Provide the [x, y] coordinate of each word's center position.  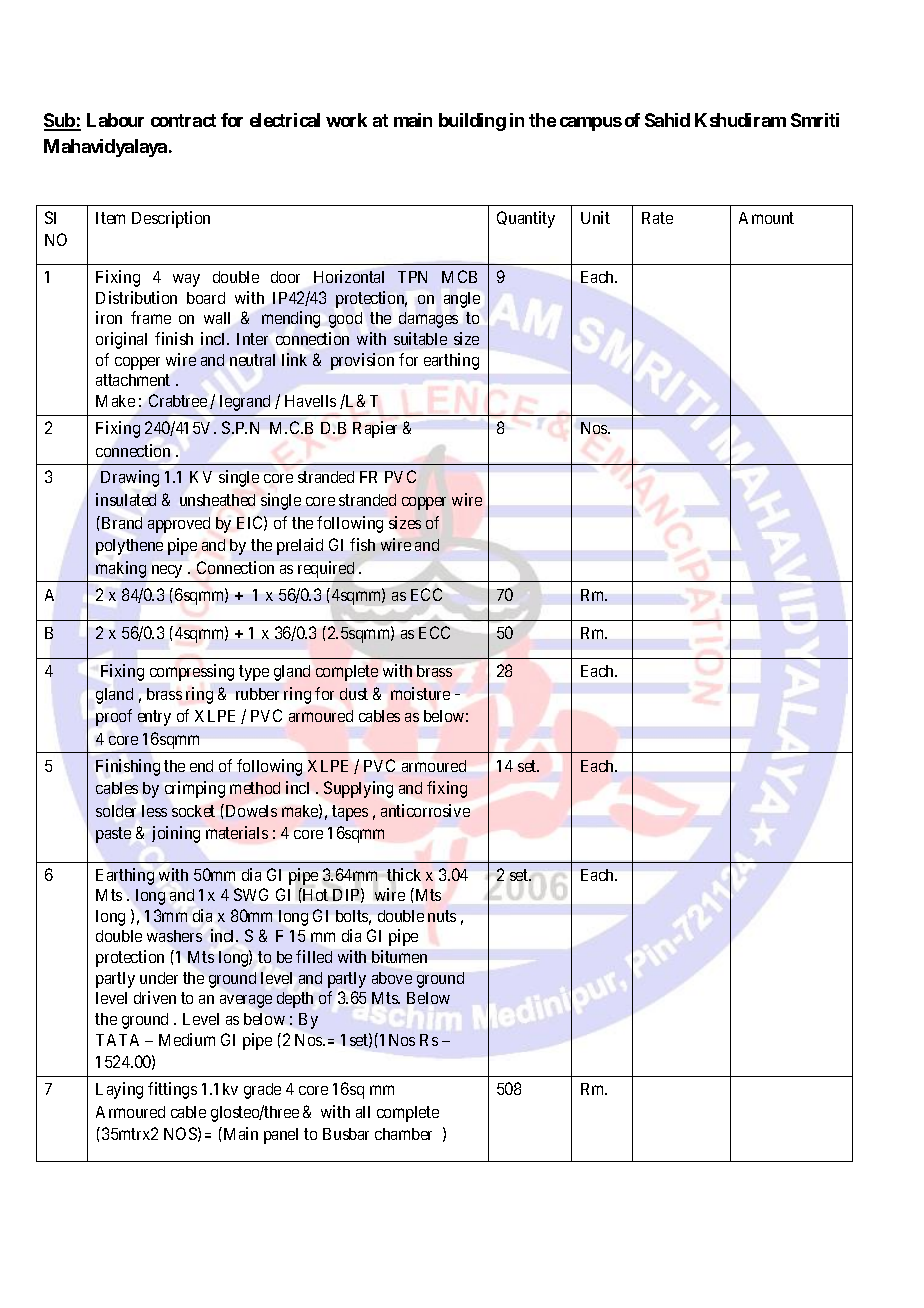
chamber [403, 1134]
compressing [192, 672]
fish [362, 544]
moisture [420, 693]
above [392, 978]
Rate [657, 218]
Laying [119, 1090]
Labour [115, 120]
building [472, 122]
